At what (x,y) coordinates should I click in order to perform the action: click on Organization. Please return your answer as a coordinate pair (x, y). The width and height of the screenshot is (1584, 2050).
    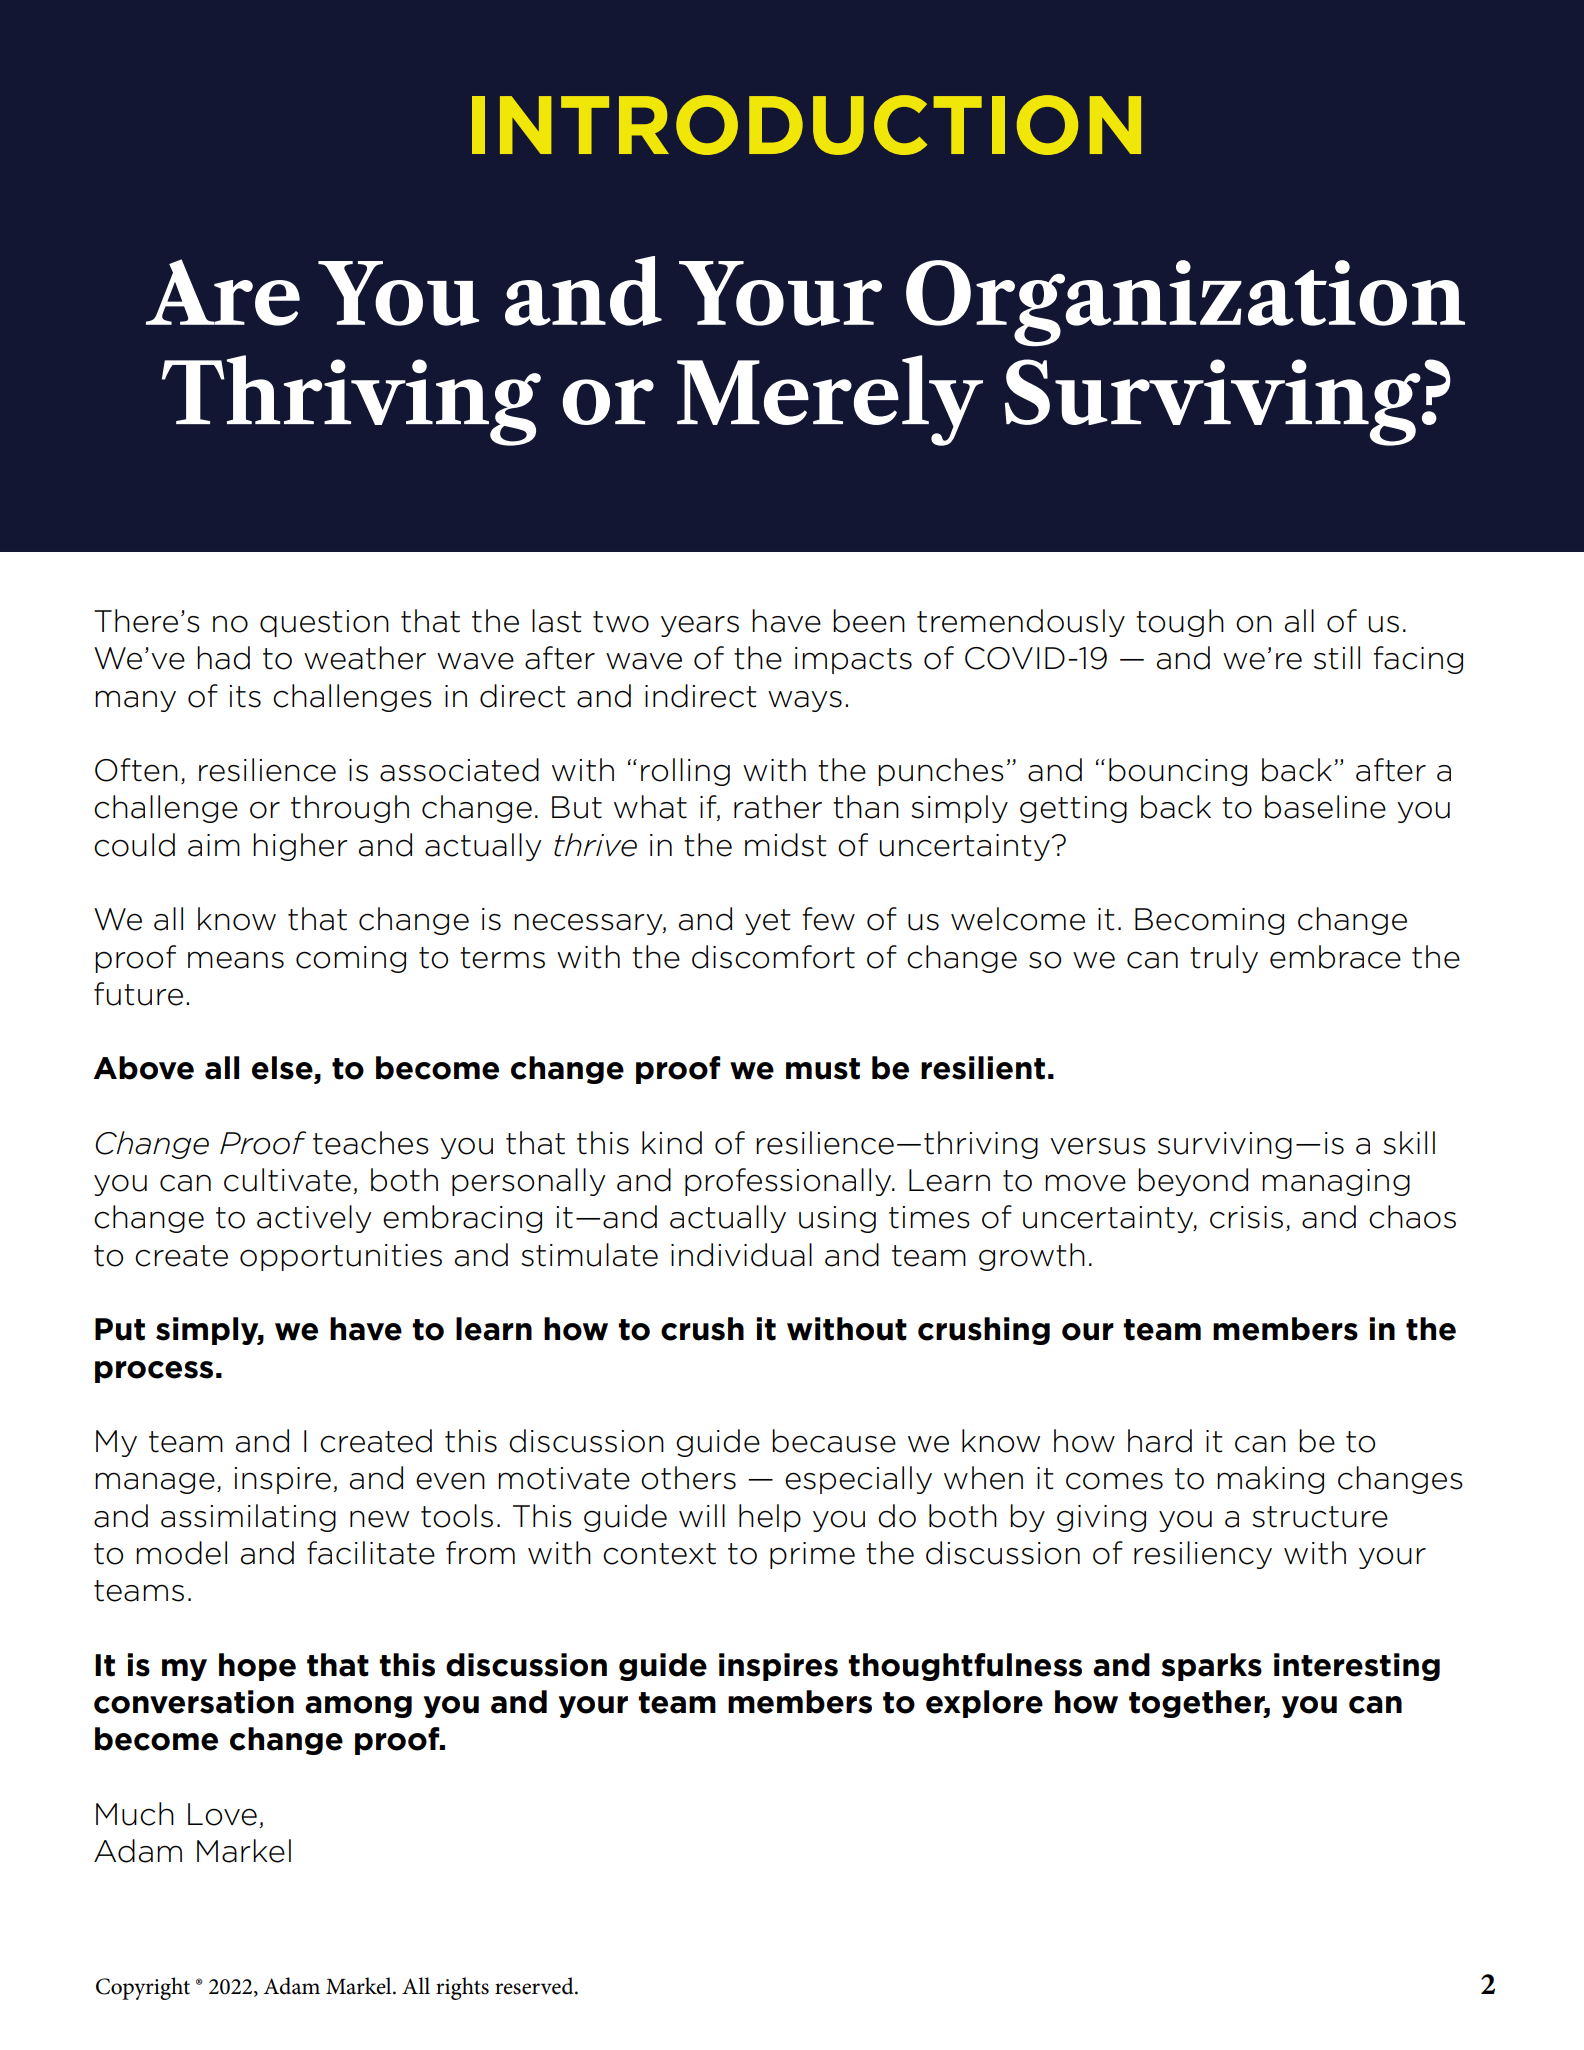
    Looking at the image, I should click on (1185, 303).
